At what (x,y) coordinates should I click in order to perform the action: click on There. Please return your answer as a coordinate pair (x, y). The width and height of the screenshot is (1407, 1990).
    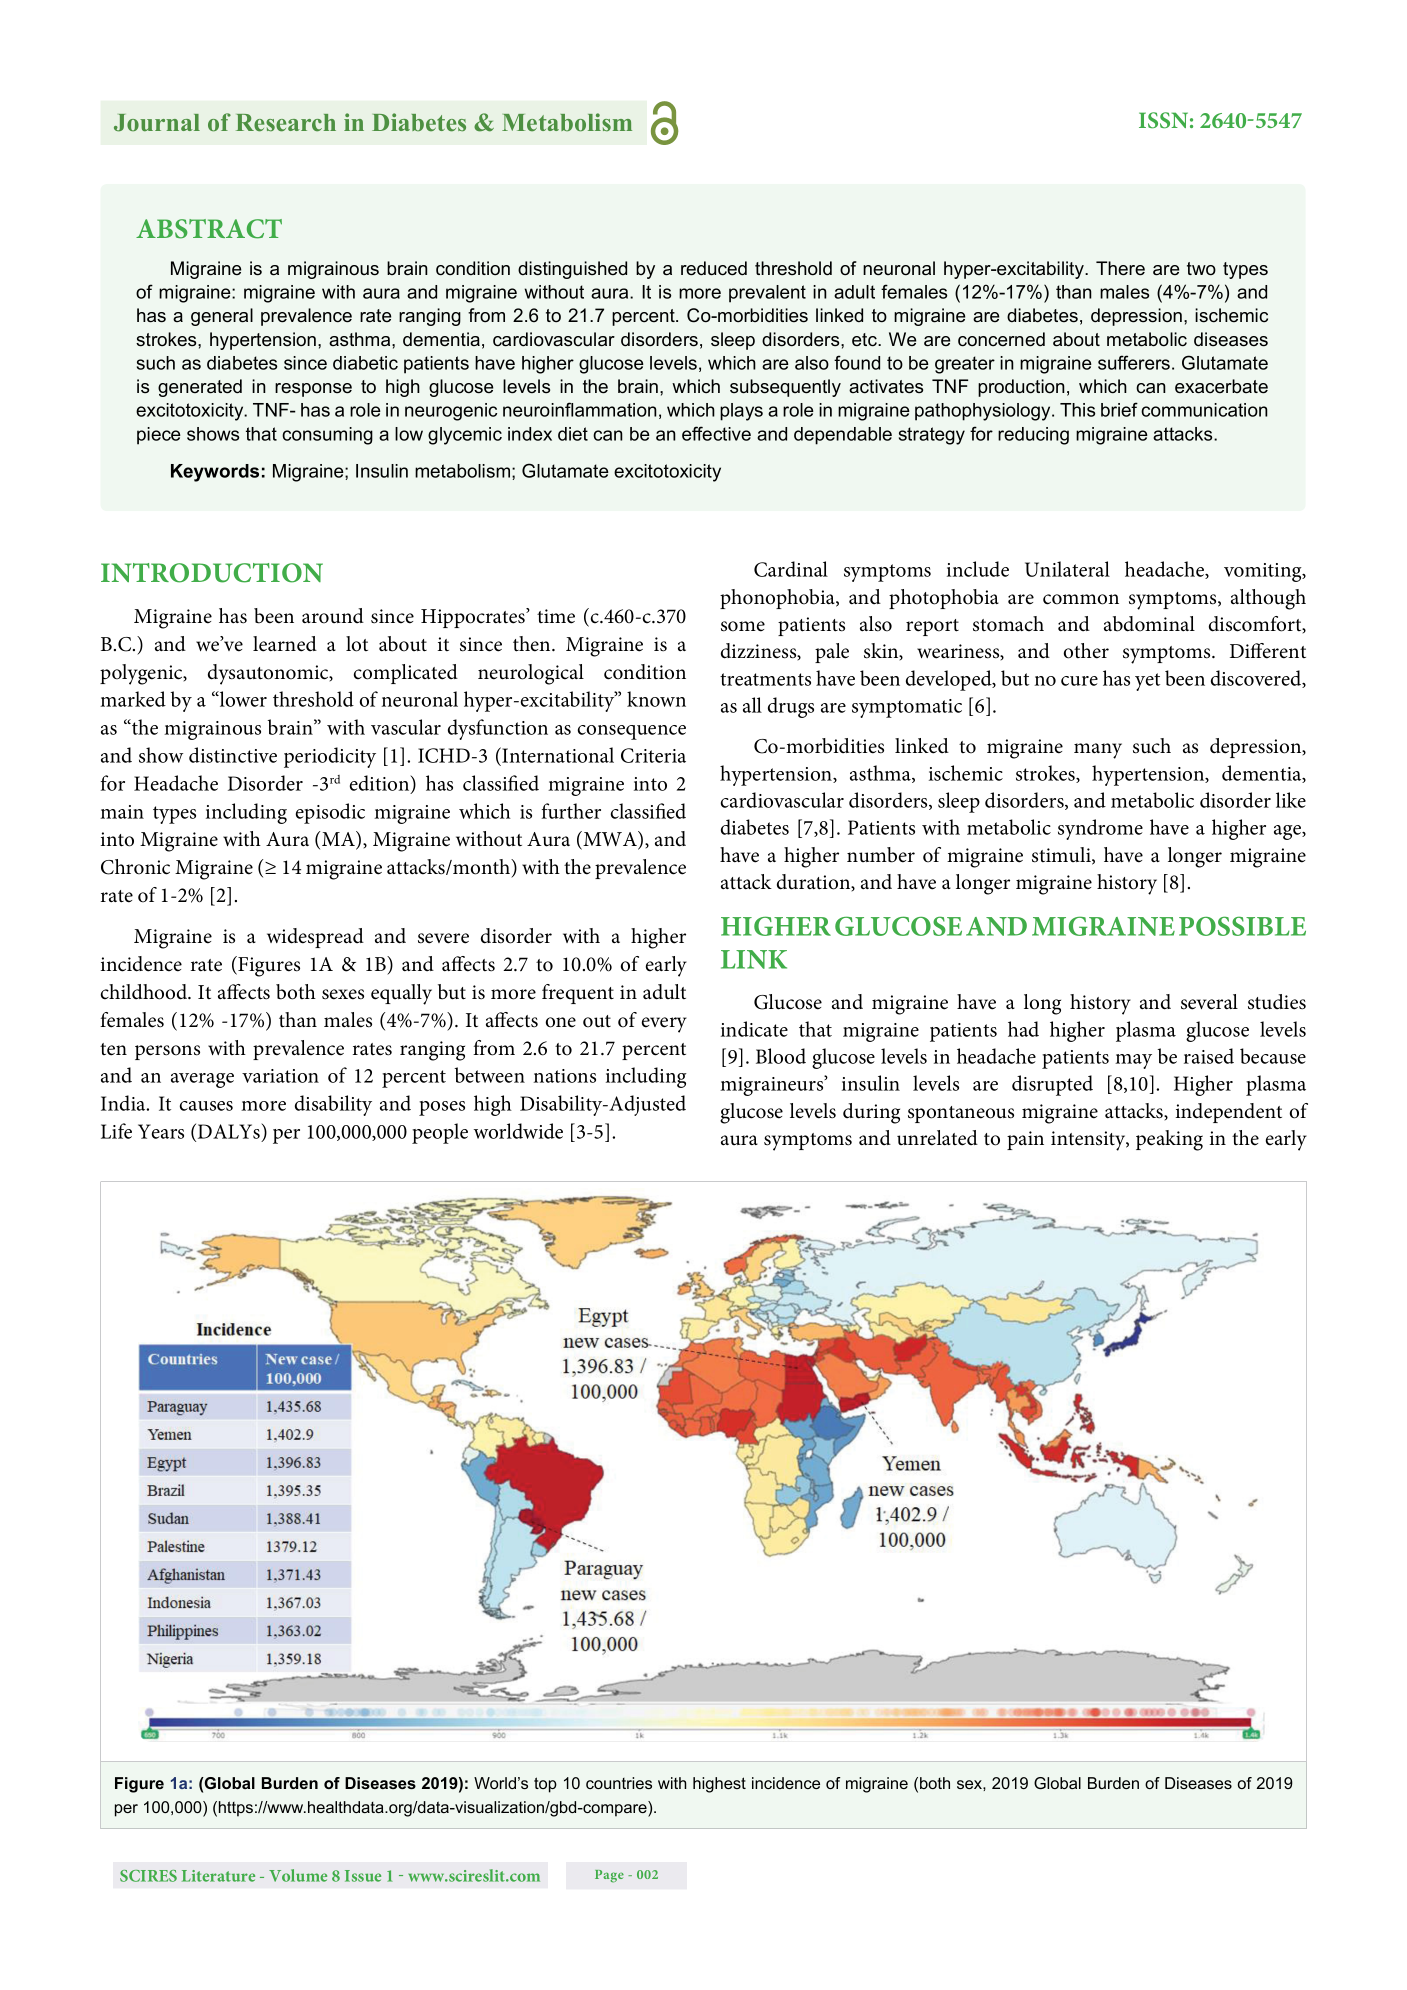
    Looking at the image, I should click on (1120, 268).
